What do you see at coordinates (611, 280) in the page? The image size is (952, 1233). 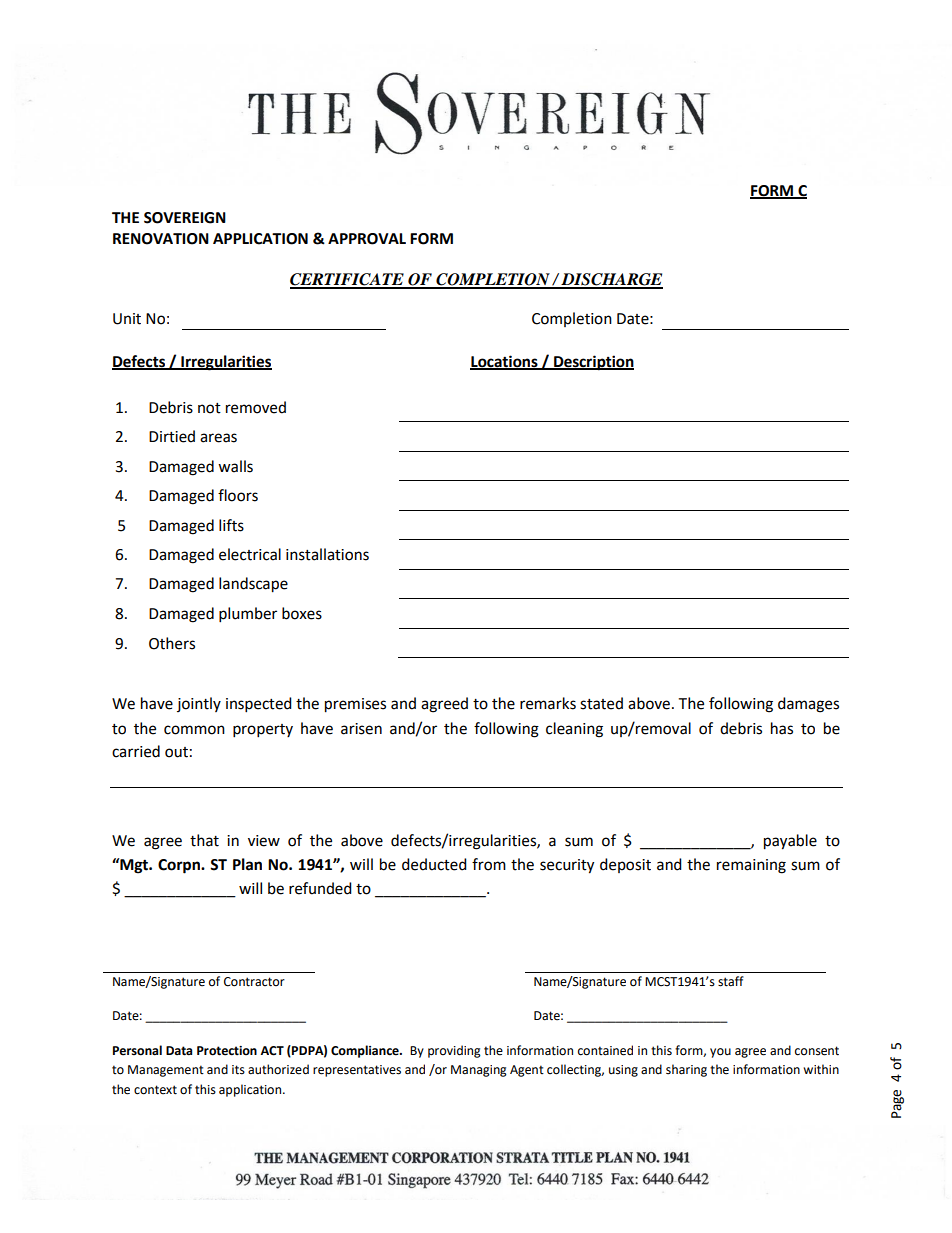 I see `DISCHARGE` at bounding box center [611, 280].
